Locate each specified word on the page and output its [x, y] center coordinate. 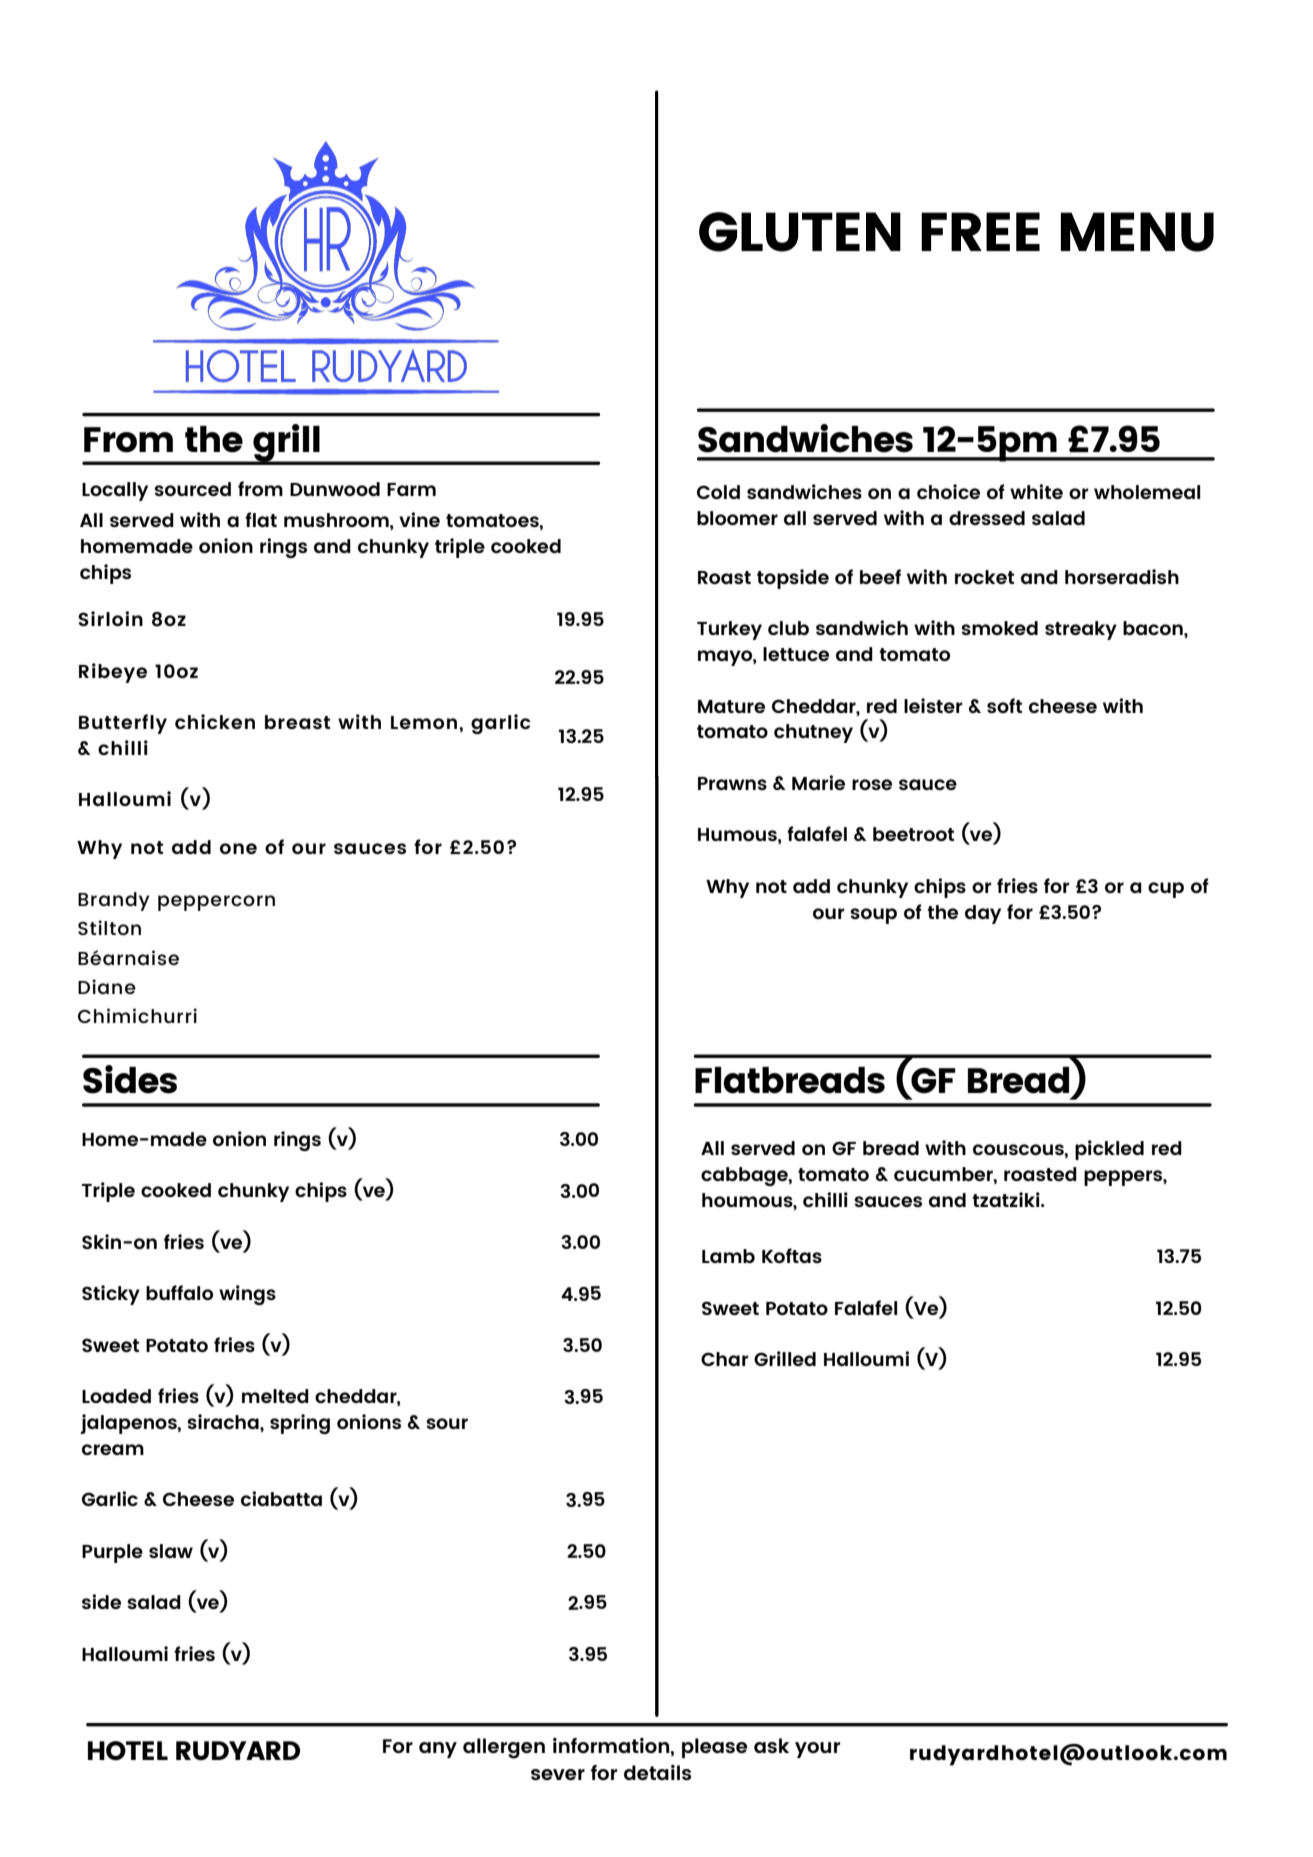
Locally [115, 491]
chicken [215, 721]
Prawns [732, 783]
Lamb [728, 1256]
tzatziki [1007, 1199]
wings [247, 1295]
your [817, 1750]
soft [1004, 705]
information [612, 1746]
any [438, 1750]
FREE [980, 231]
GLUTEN [800, 232]
